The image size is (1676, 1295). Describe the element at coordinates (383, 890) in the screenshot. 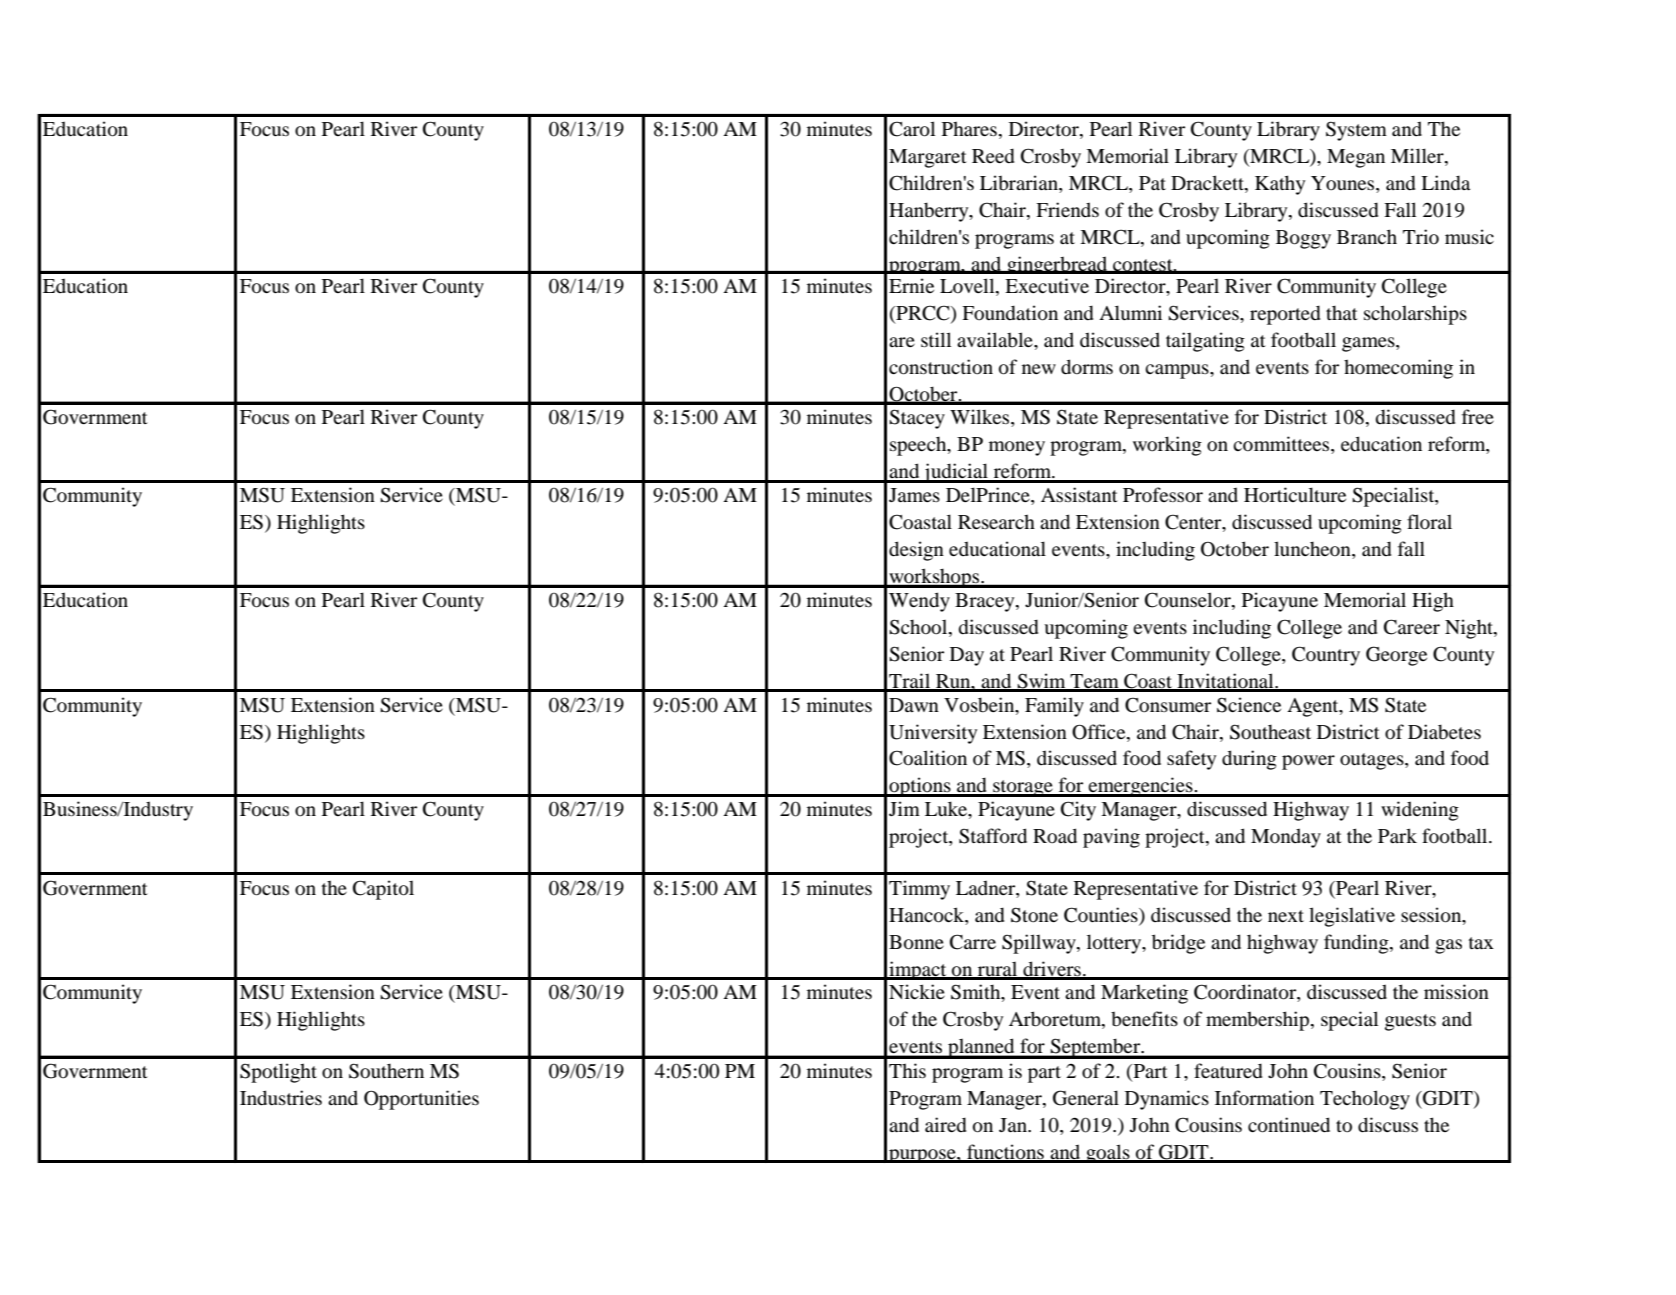

I see `Capitol` at that location.
